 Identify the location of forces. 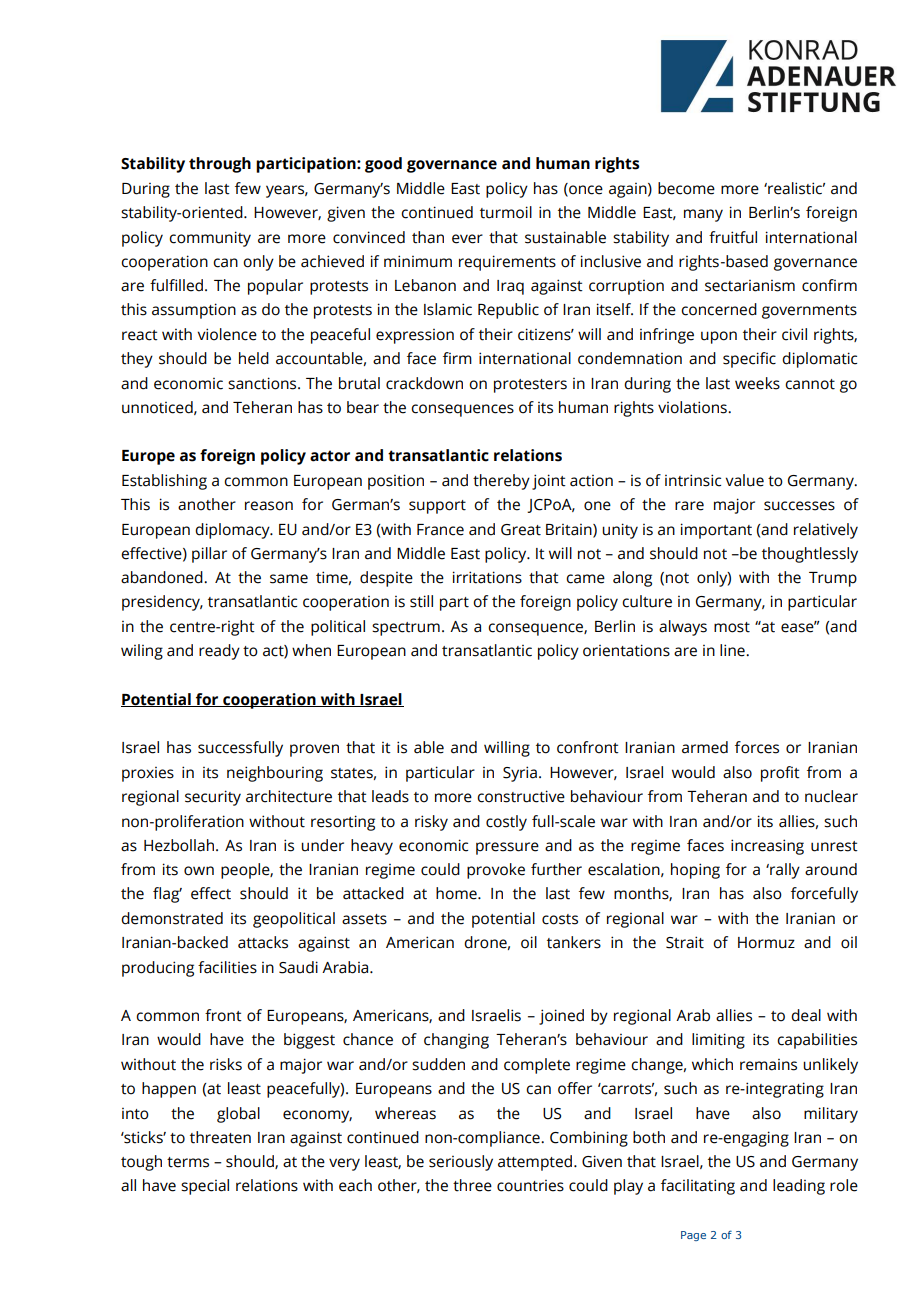
(757, 747).
